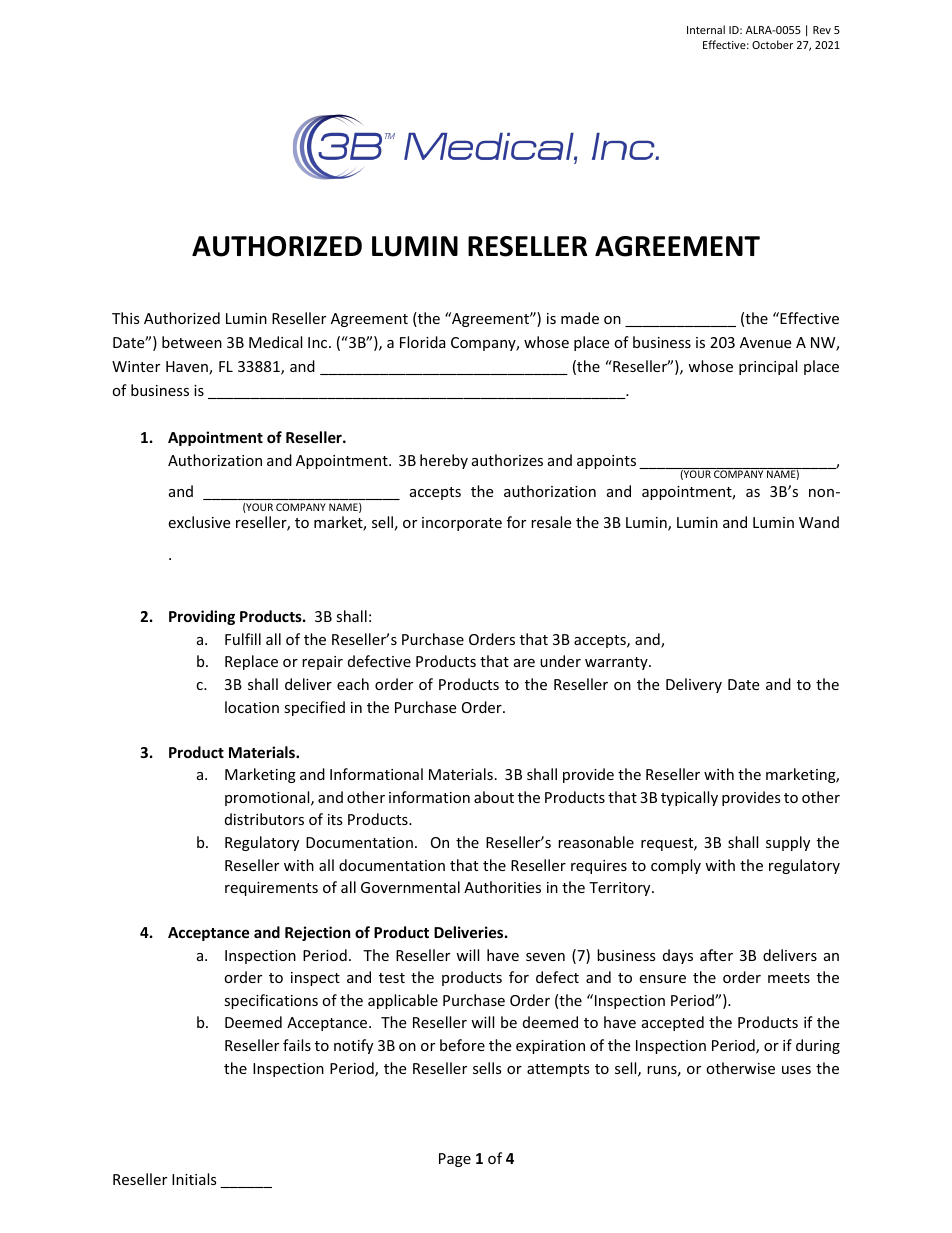  What do you see at coordinates (524, 663) in the image?
I see `are` at bounding box center [524, 663].
